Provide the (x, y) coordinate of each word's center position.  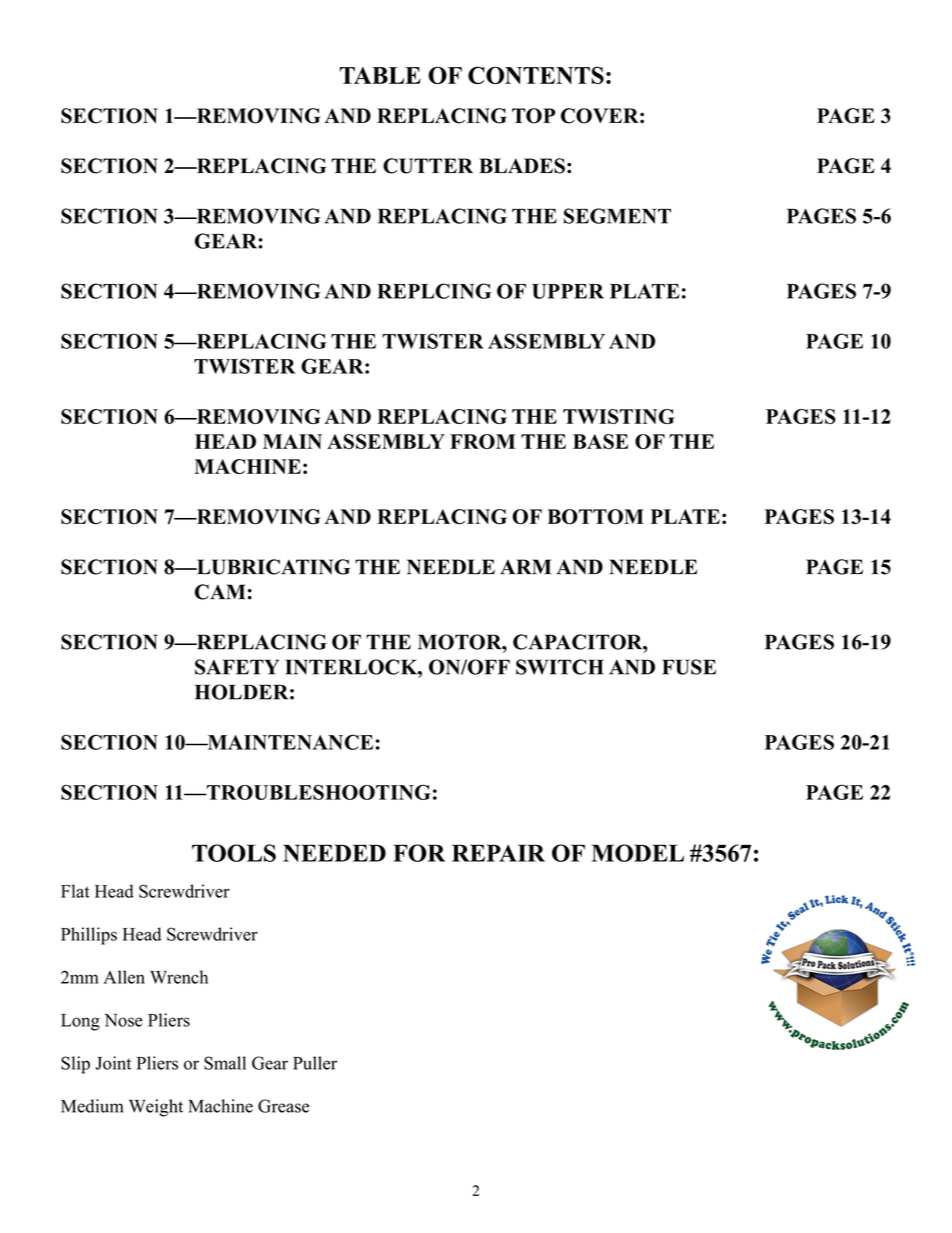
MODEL (638, 853)
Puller (315, 1063)
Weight (156, 1108)
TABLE (380, 75)
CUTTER (428, 166)
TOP (533, 116)
